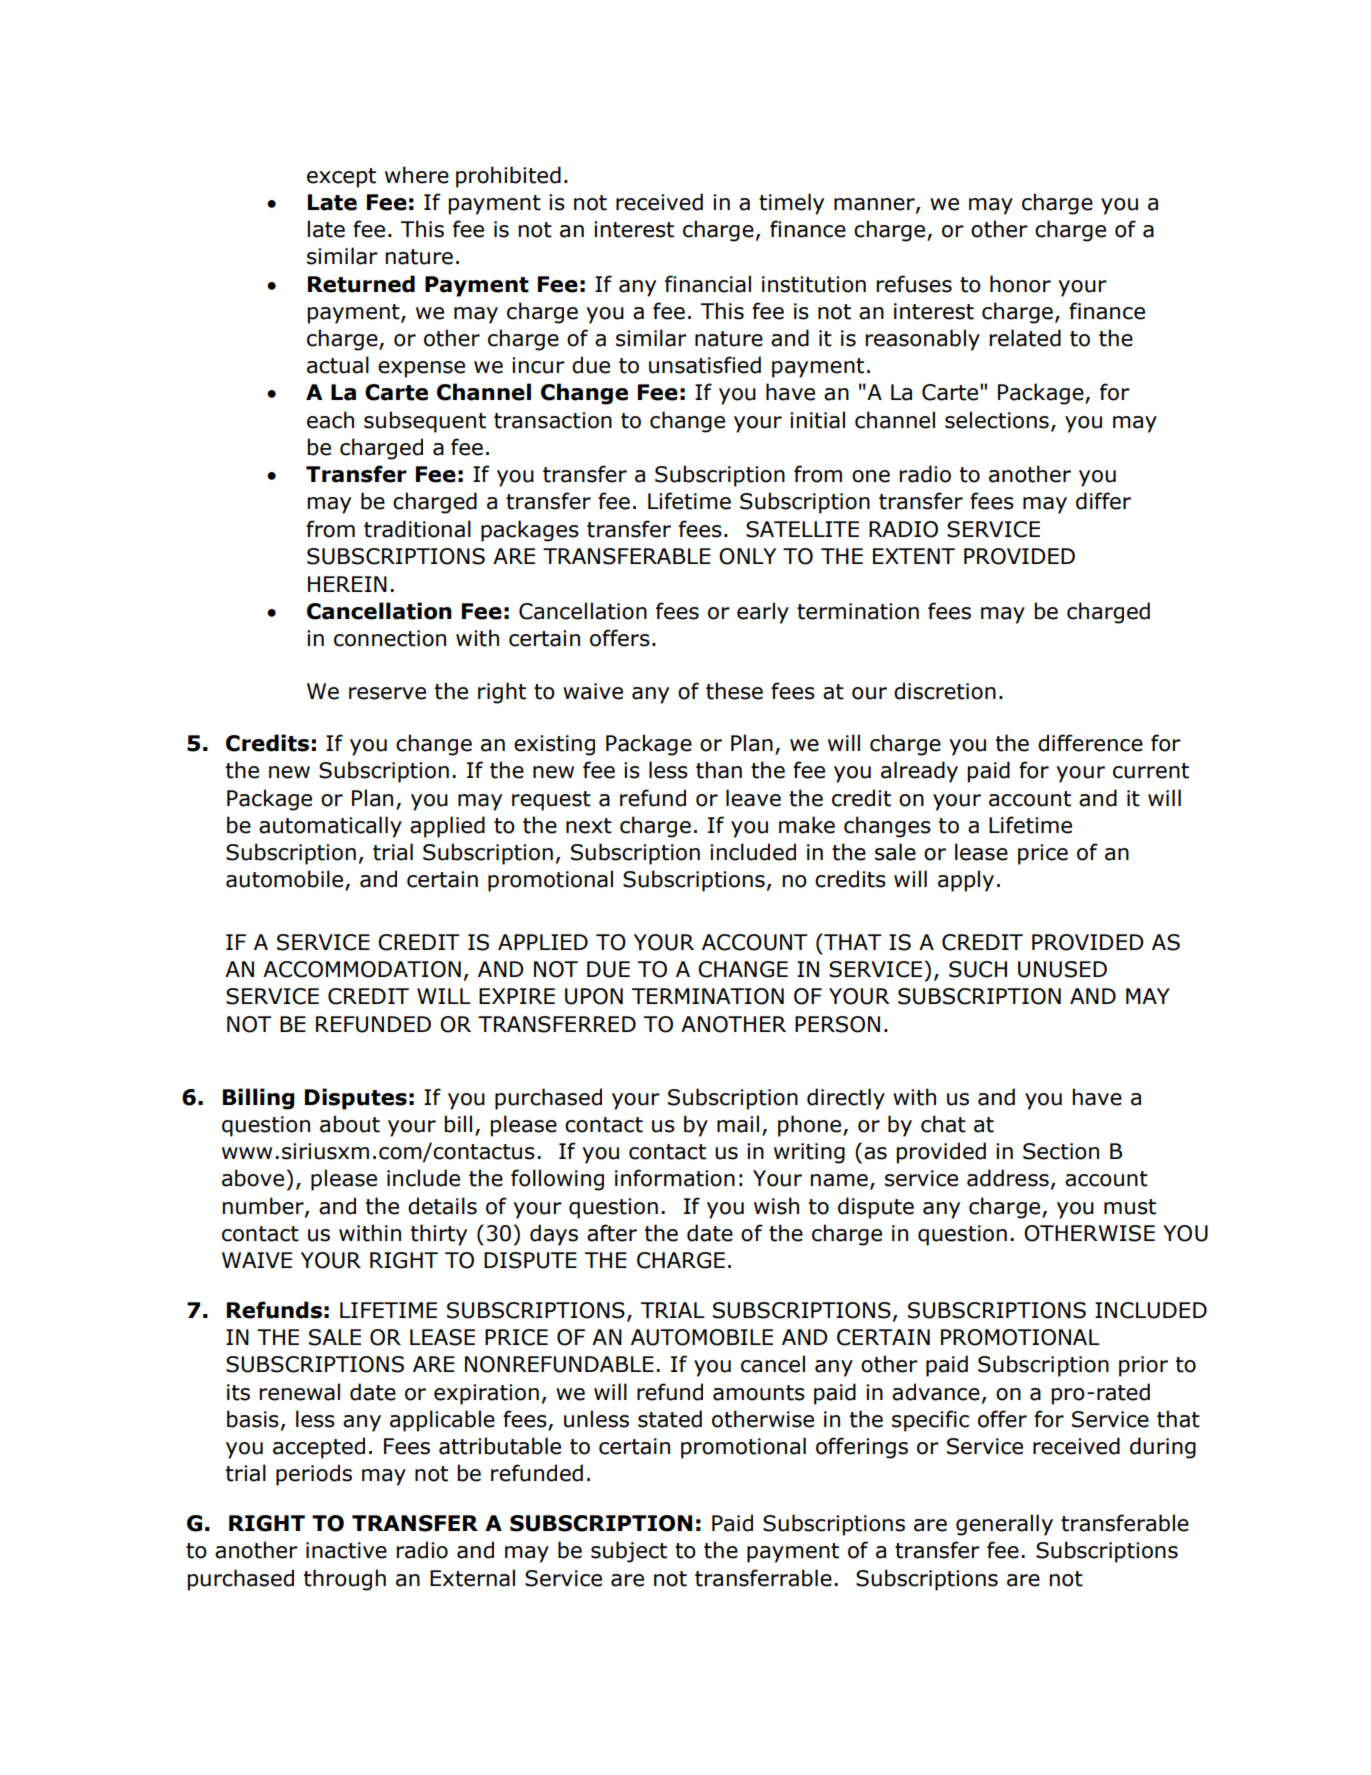  What do you see at coordinates (346, 1550) in the screenshot?
I see `inactive` at bounding box center [346, 1550].
